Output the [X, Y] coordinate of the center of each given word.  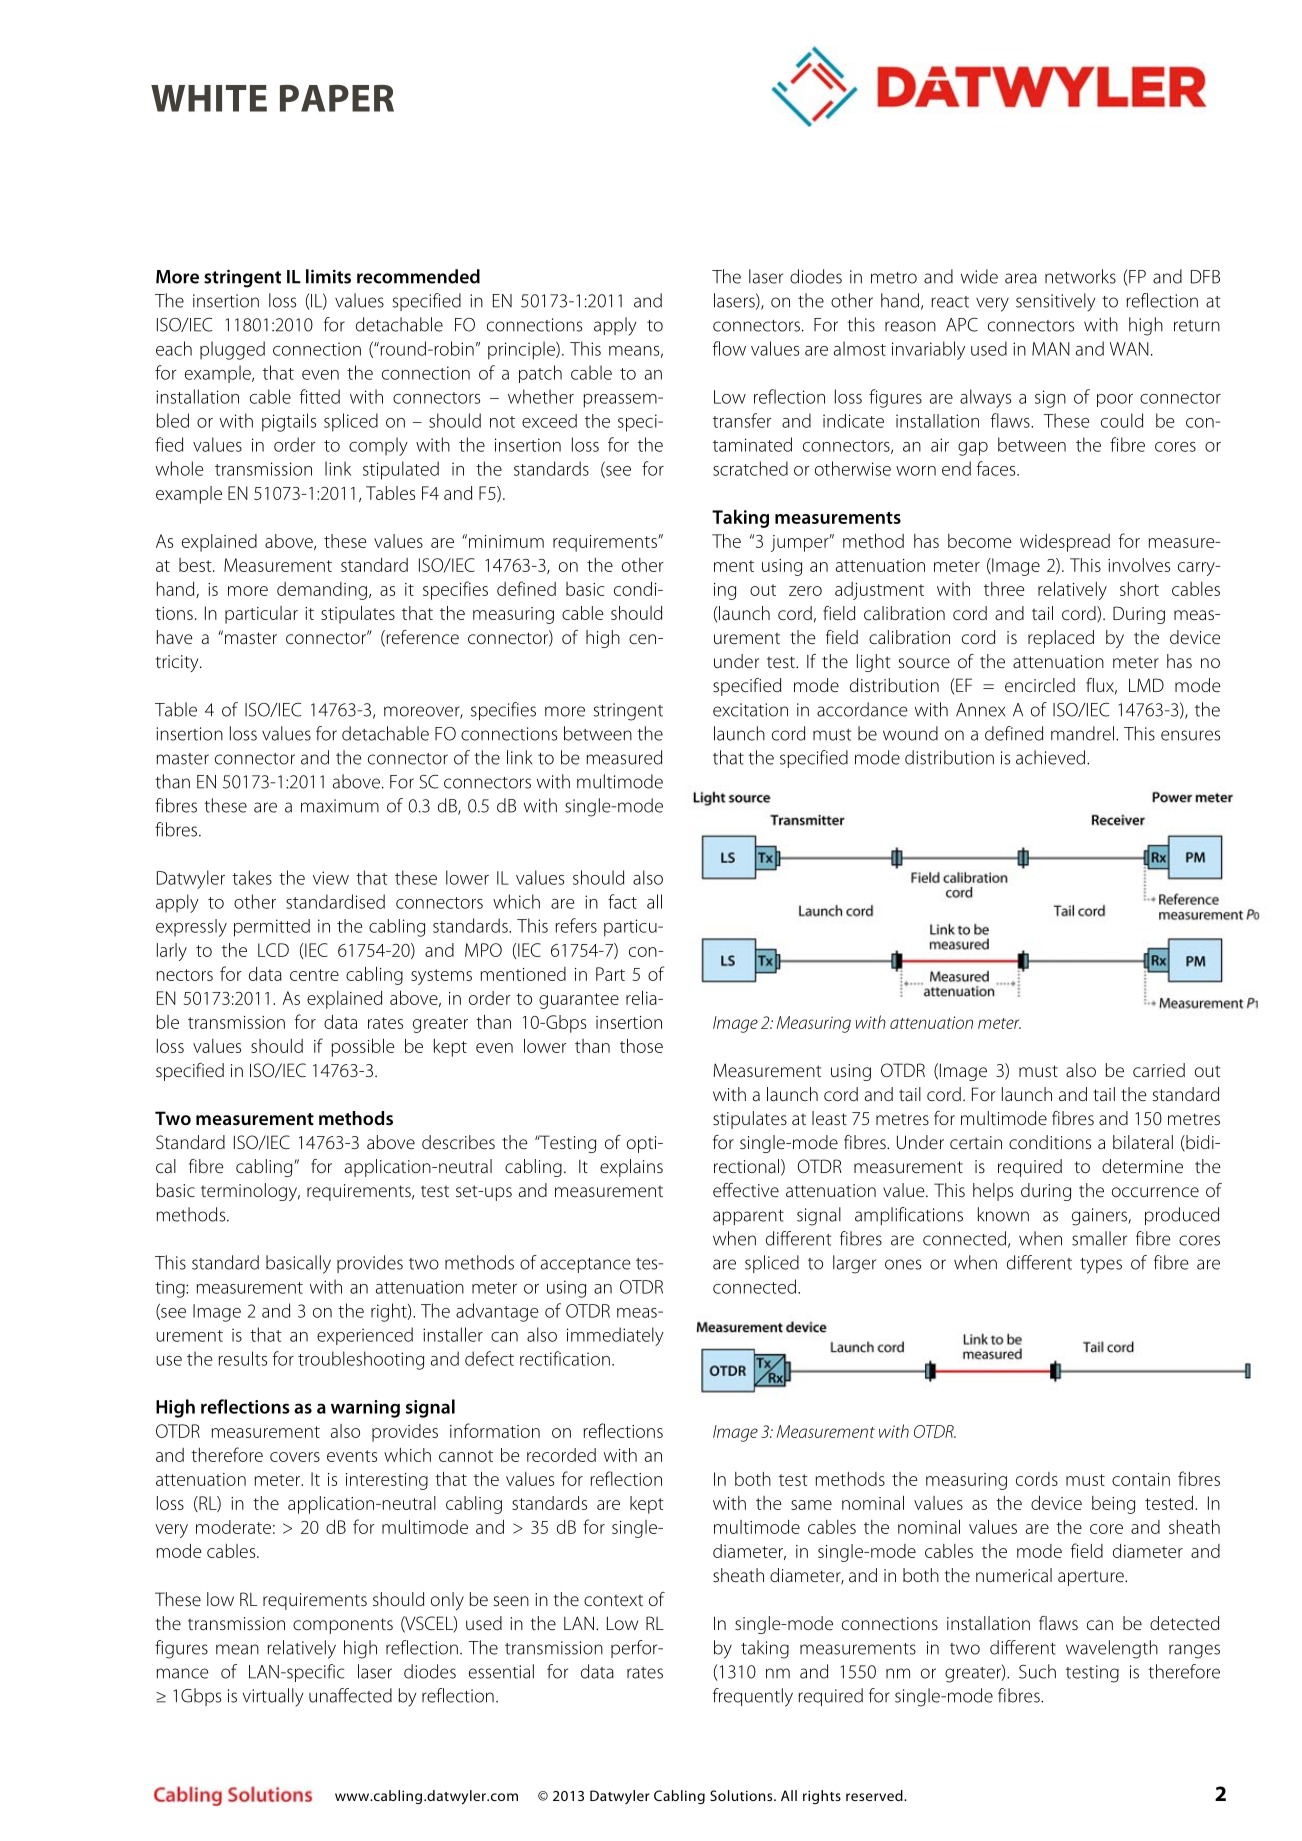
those [641, 1045]
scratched [750, 468]
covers [295, 1457]
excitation [750, 710]
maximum [340, 806]
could [1122, 420]
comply [378, 446]
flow [729, 348]
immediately [615, 1336]
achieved [1050, 757]
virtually [273, 1697]
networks [1080, 276]
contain [1141, 1479]
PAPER [337, 98]
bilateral [1143, 1142]
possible [363, 1047]
